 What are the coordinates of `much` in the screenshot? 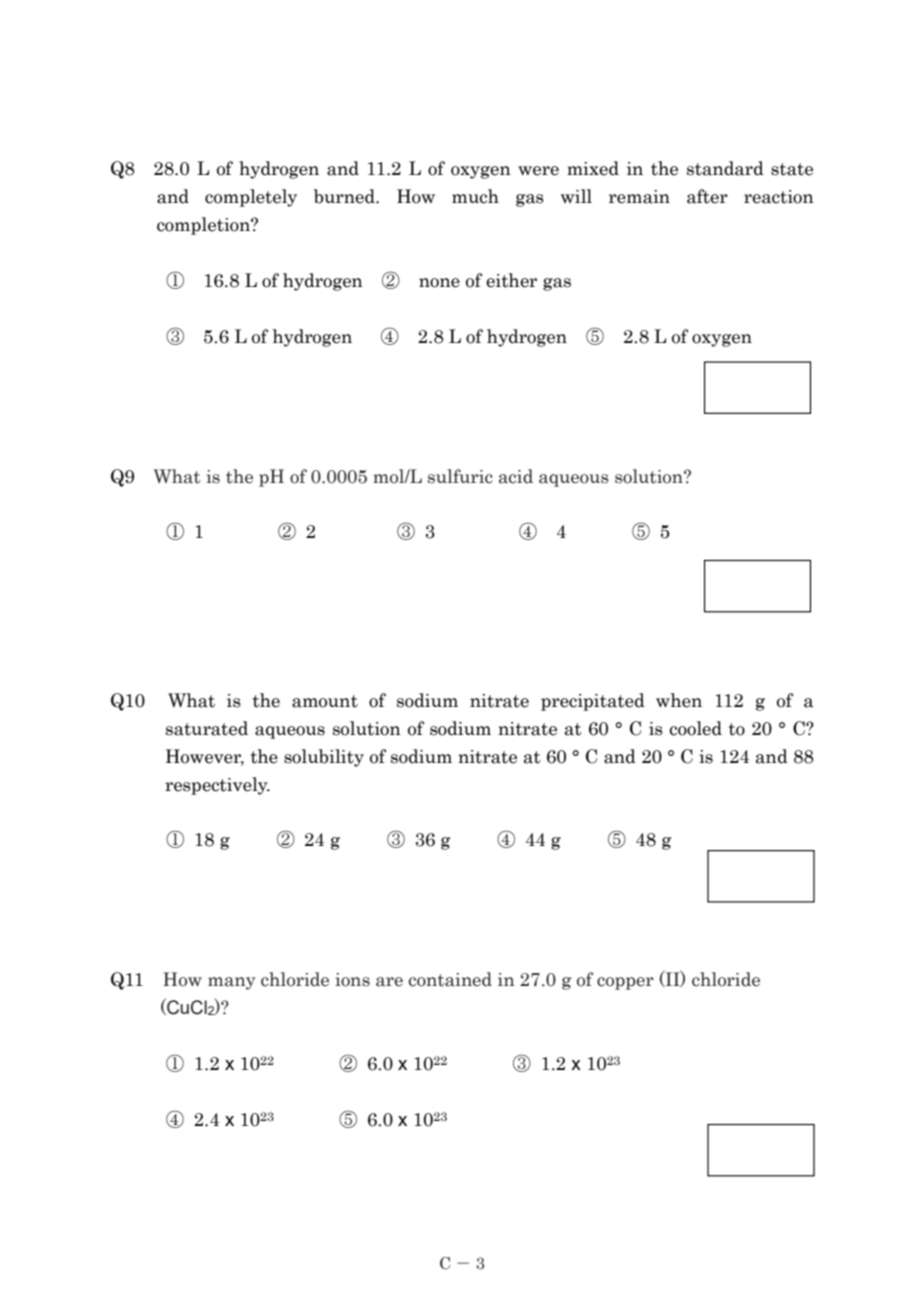 It's located at (475, 196).
